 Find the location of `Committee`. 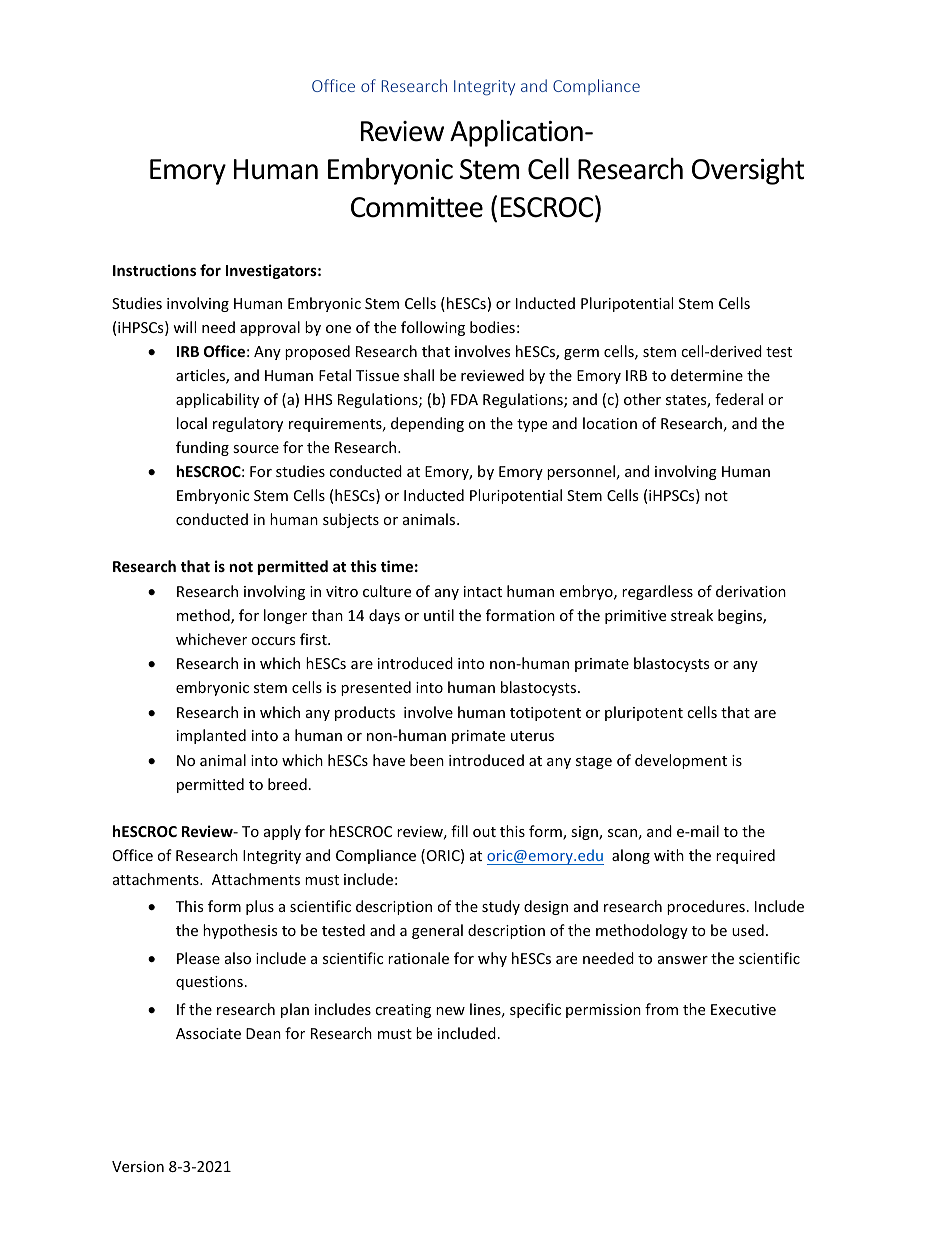

Committee is located at coordinates (417, 207).
